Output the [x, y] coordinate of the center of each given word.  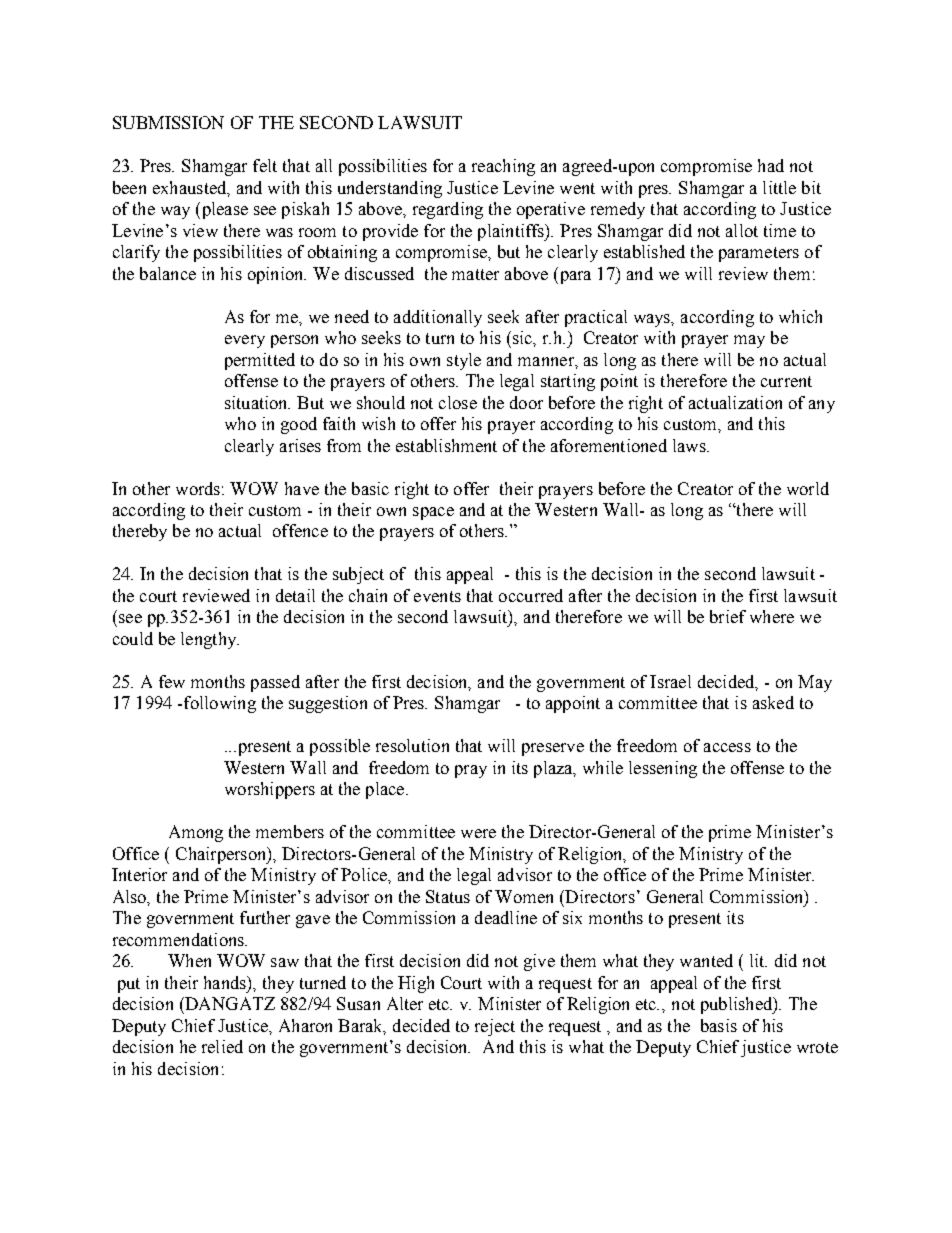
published [738, 1005]
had [771, 165]
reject [495, 1027]
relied [222, 1046]
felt [265, 165]
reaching [503, 167]
